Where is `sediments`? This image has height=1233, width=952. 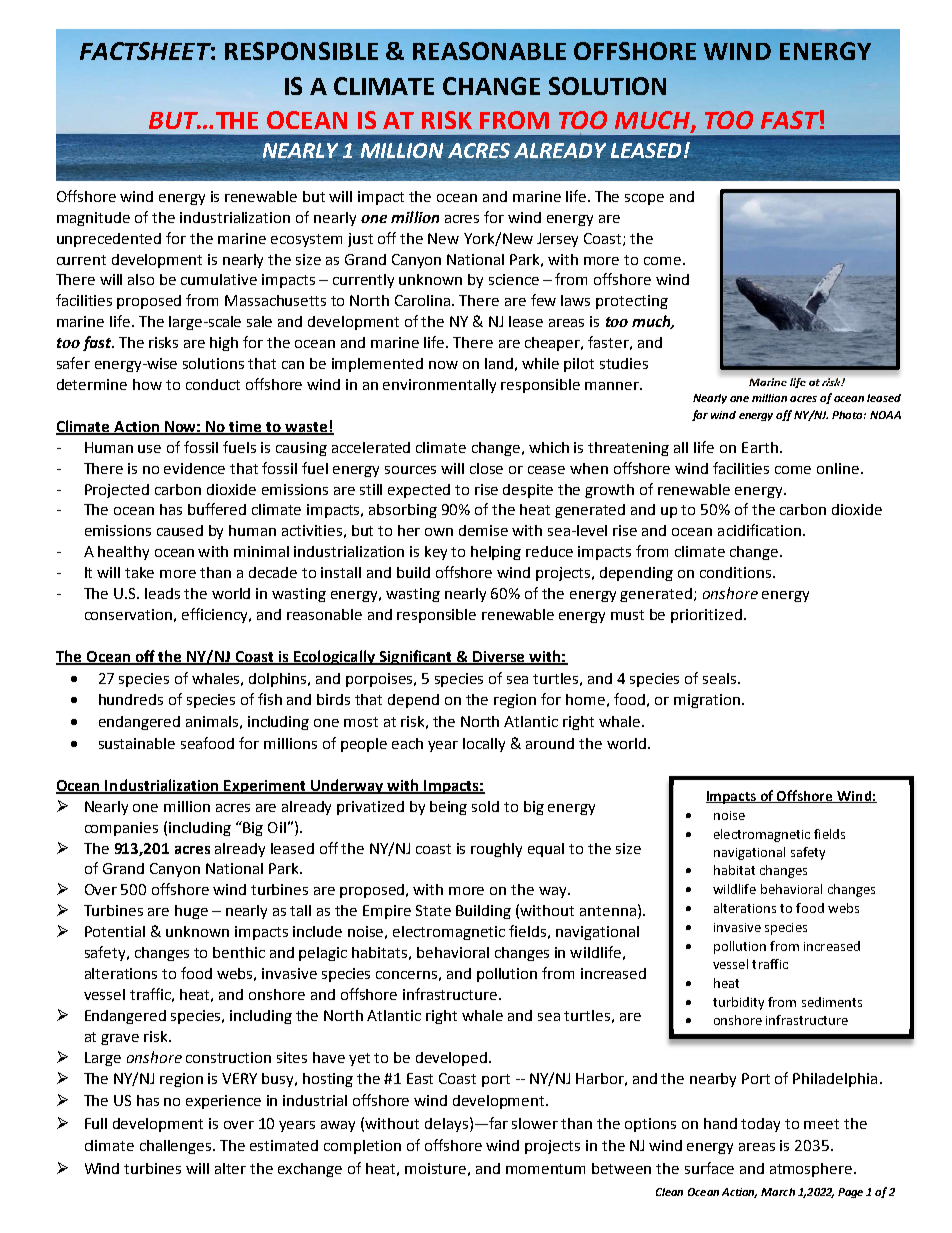 sediments is located at coordinates (832, 1002).
